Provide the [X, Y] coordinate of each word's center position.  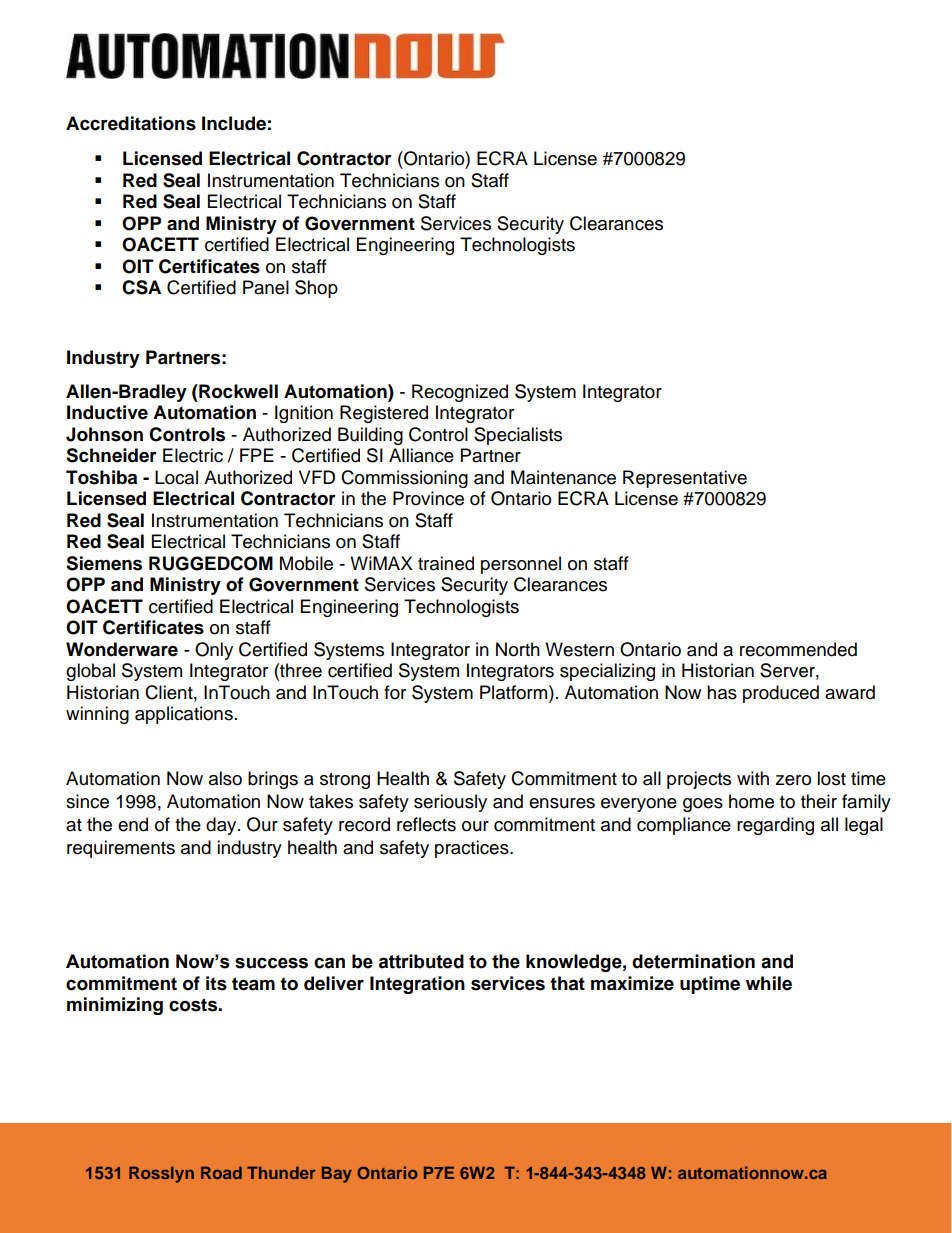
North [518, 649]
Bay [337, 1174]
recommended [798, 649]
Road [221, 1172]
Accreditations [131, 123]
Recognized [460, 393]
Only [214, 651]
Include [234, 123]
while [769, 983]
